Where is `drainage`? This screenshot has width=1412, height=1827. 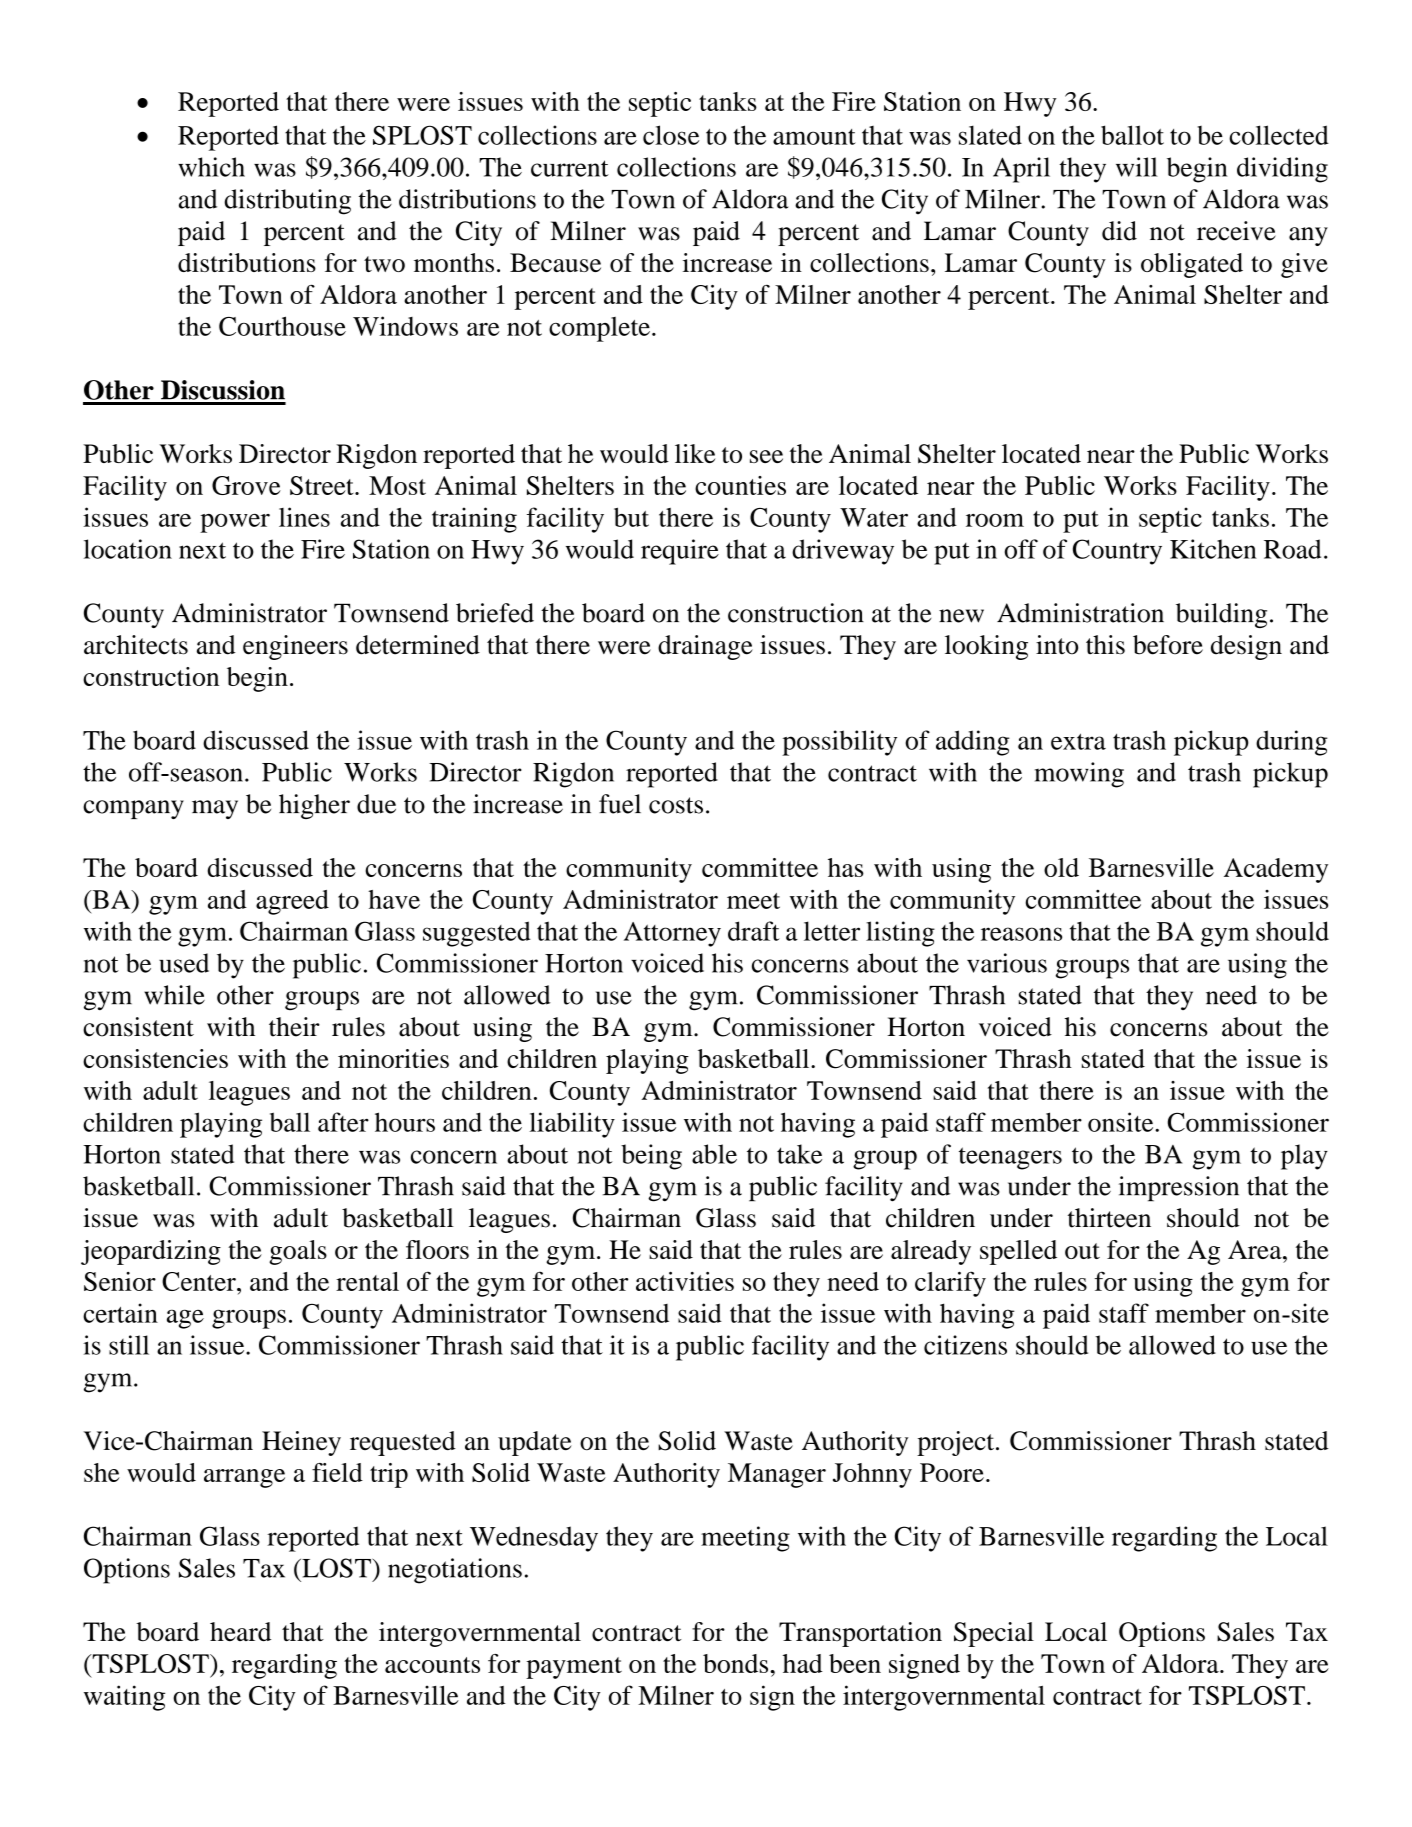 drainage is located at coordinates (705, 647).
